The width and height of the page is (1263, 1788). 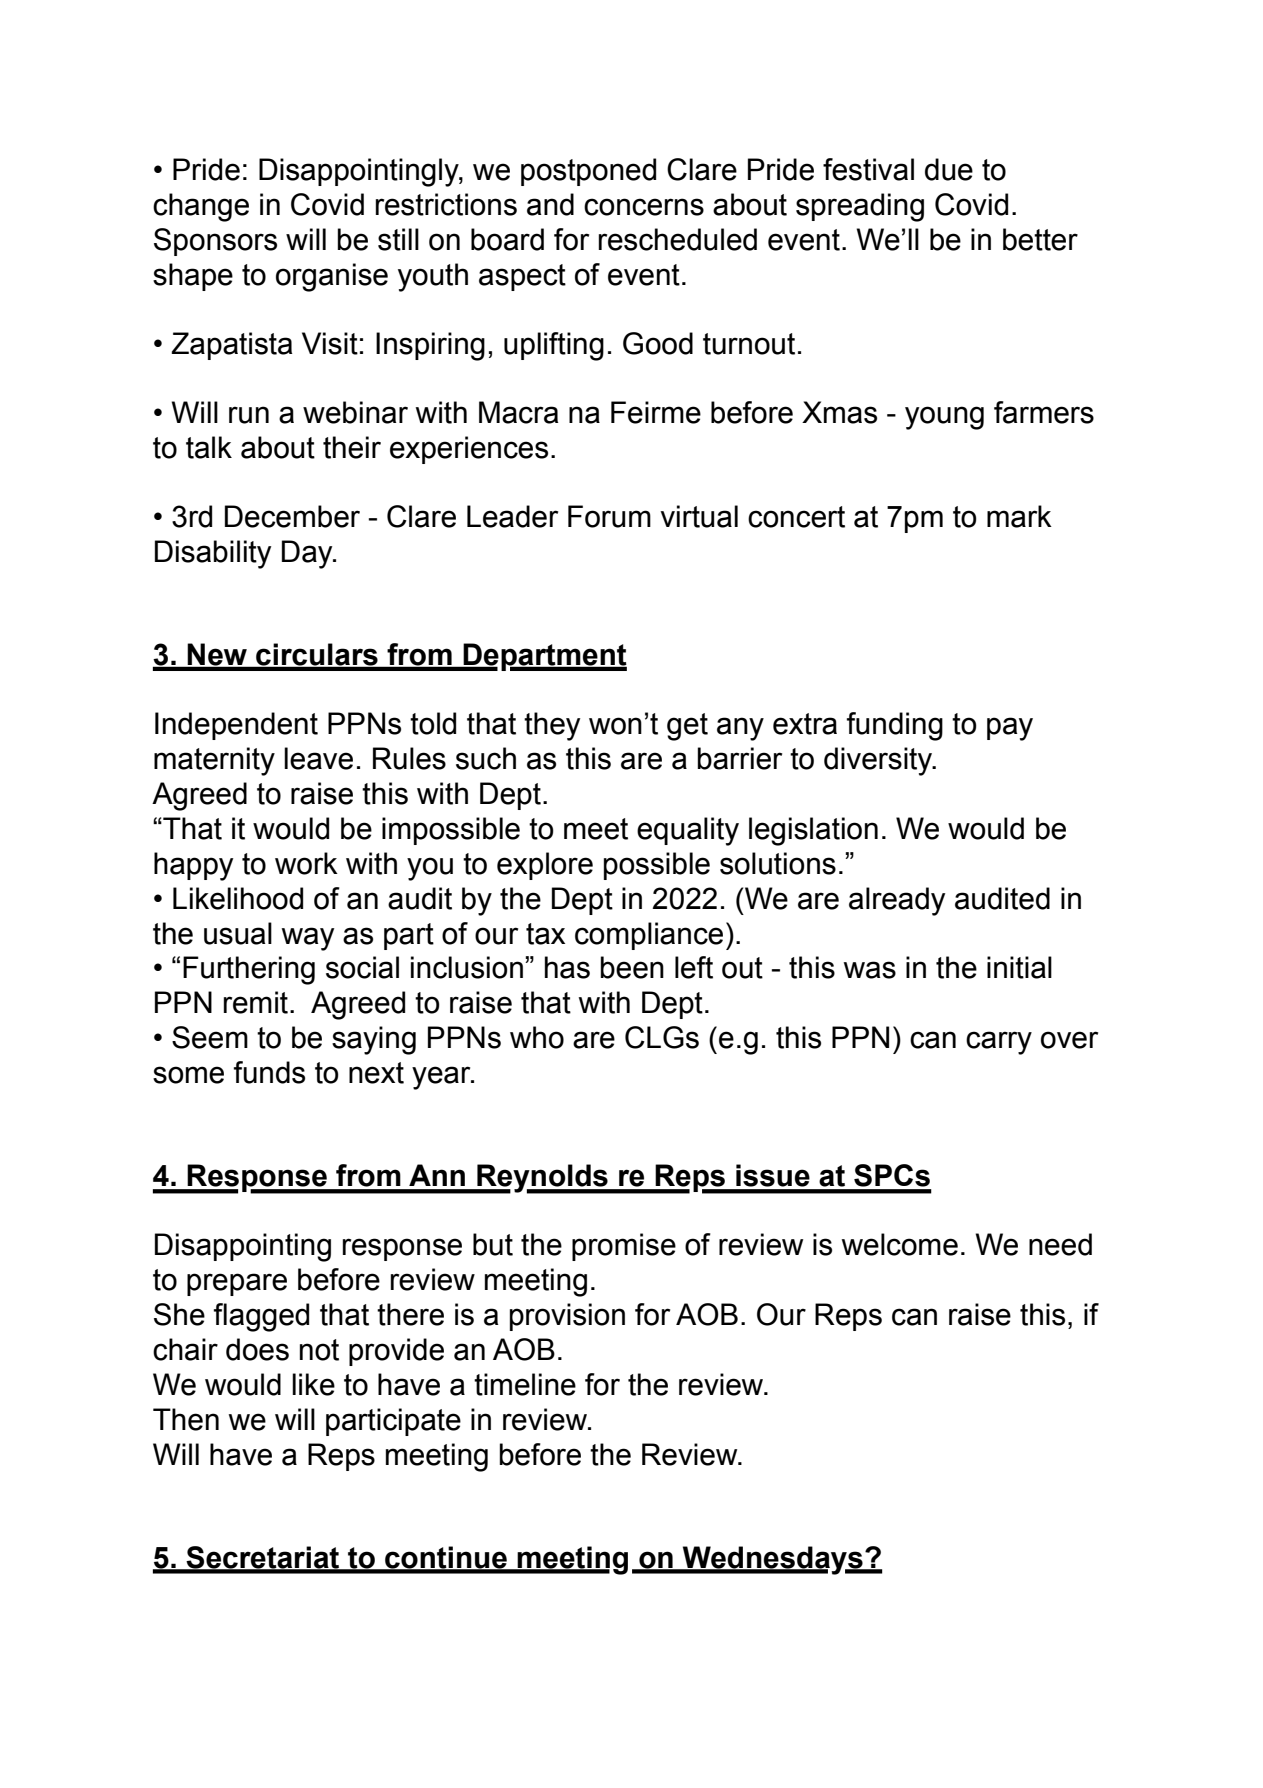 I want to click on Disability, so click(x=213, y=554).
